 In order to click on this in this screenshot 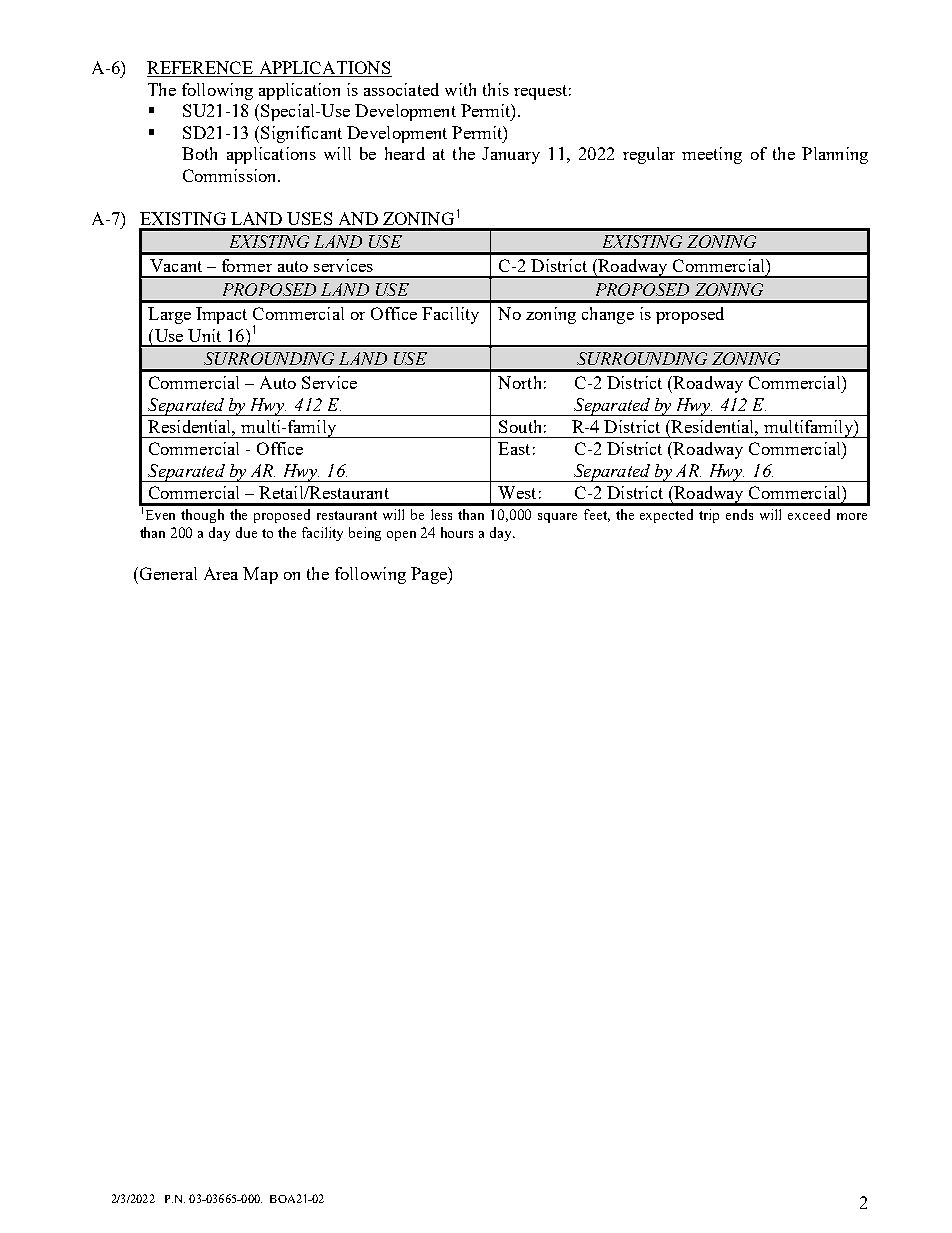, I will do `click(496, 89)`.
